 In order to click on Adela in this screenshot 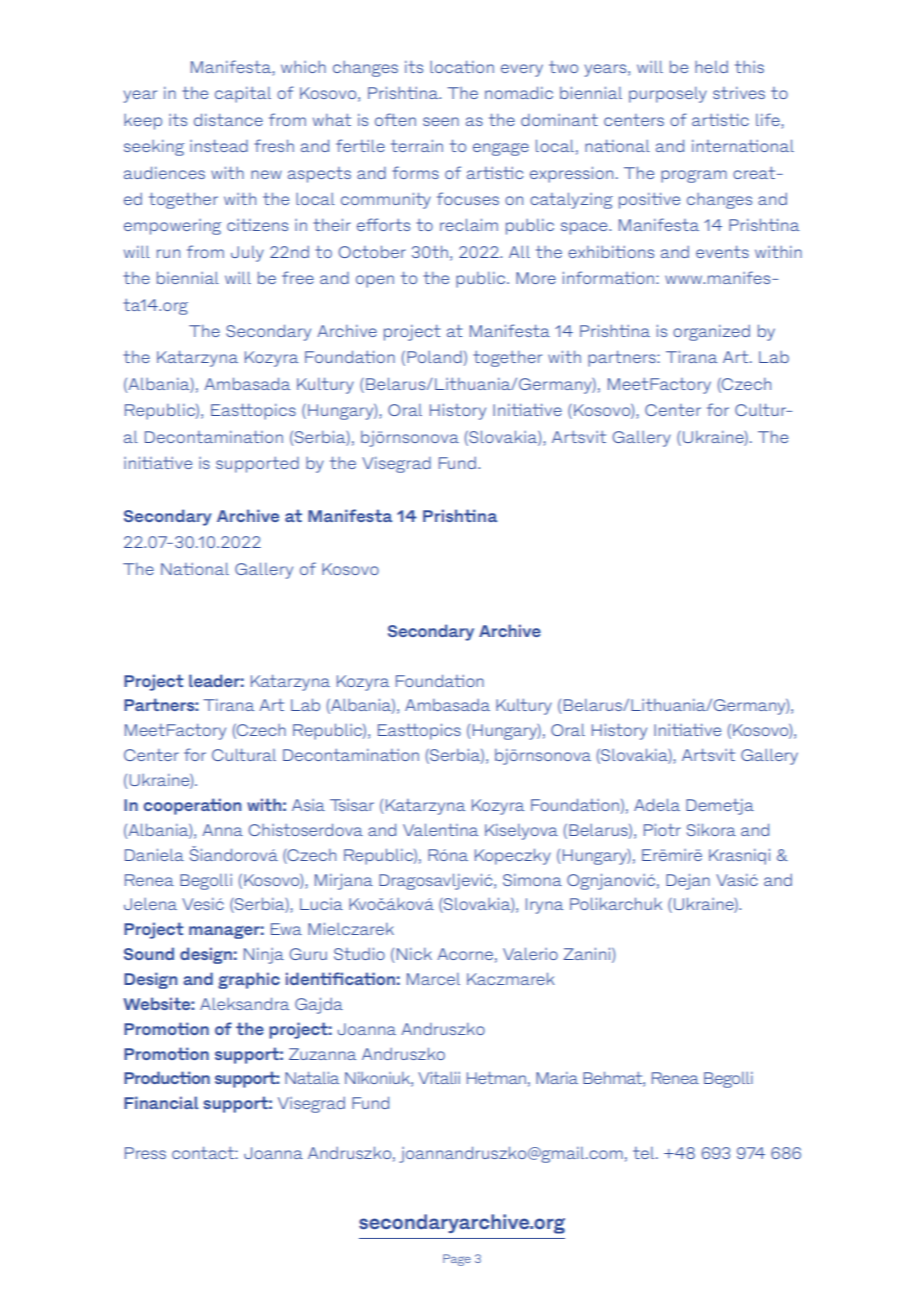, I will do `click(657, 804)`.
